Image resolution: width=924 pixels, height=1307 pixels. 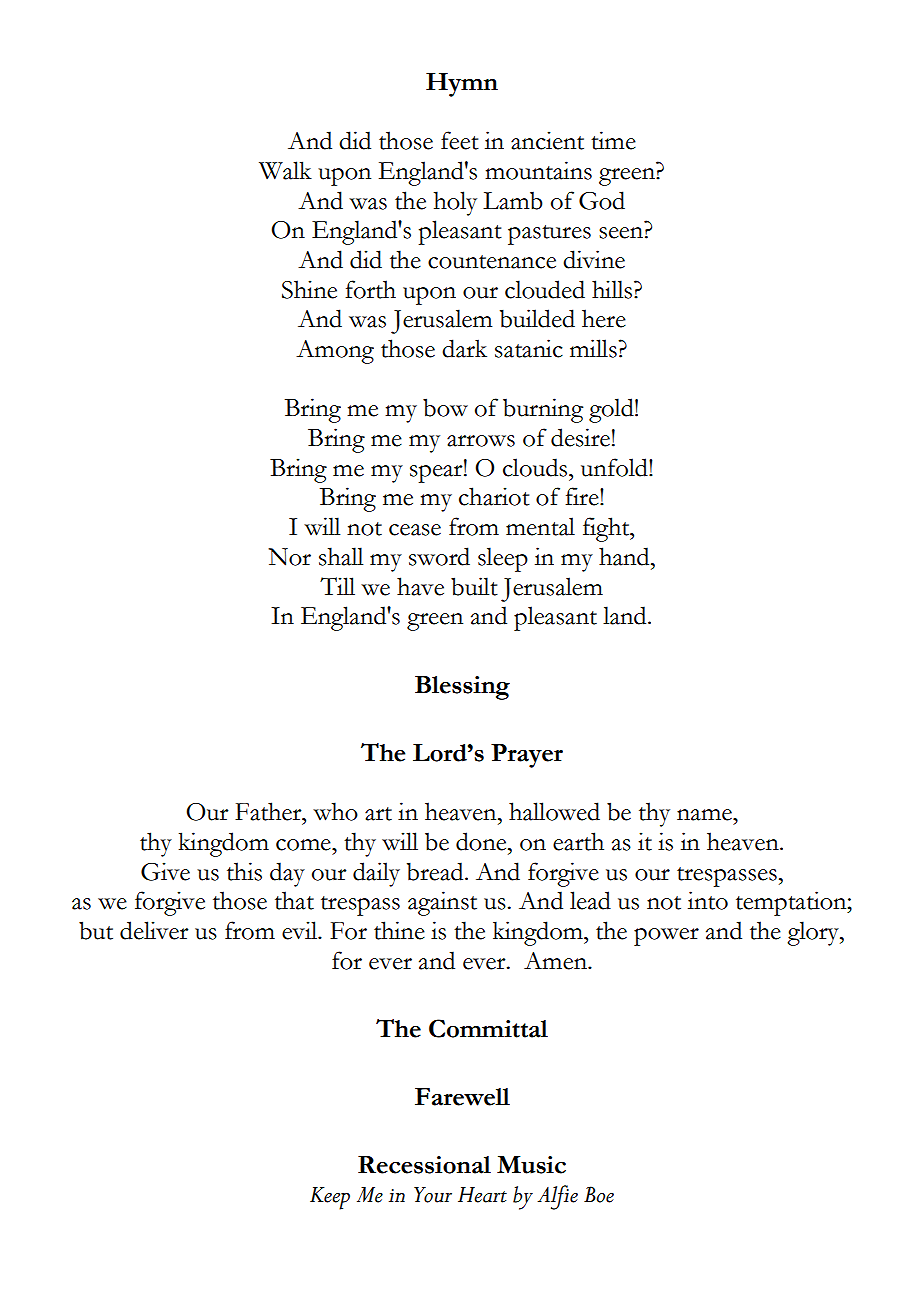 I want to click on Father, so click(x=269, y=811).
